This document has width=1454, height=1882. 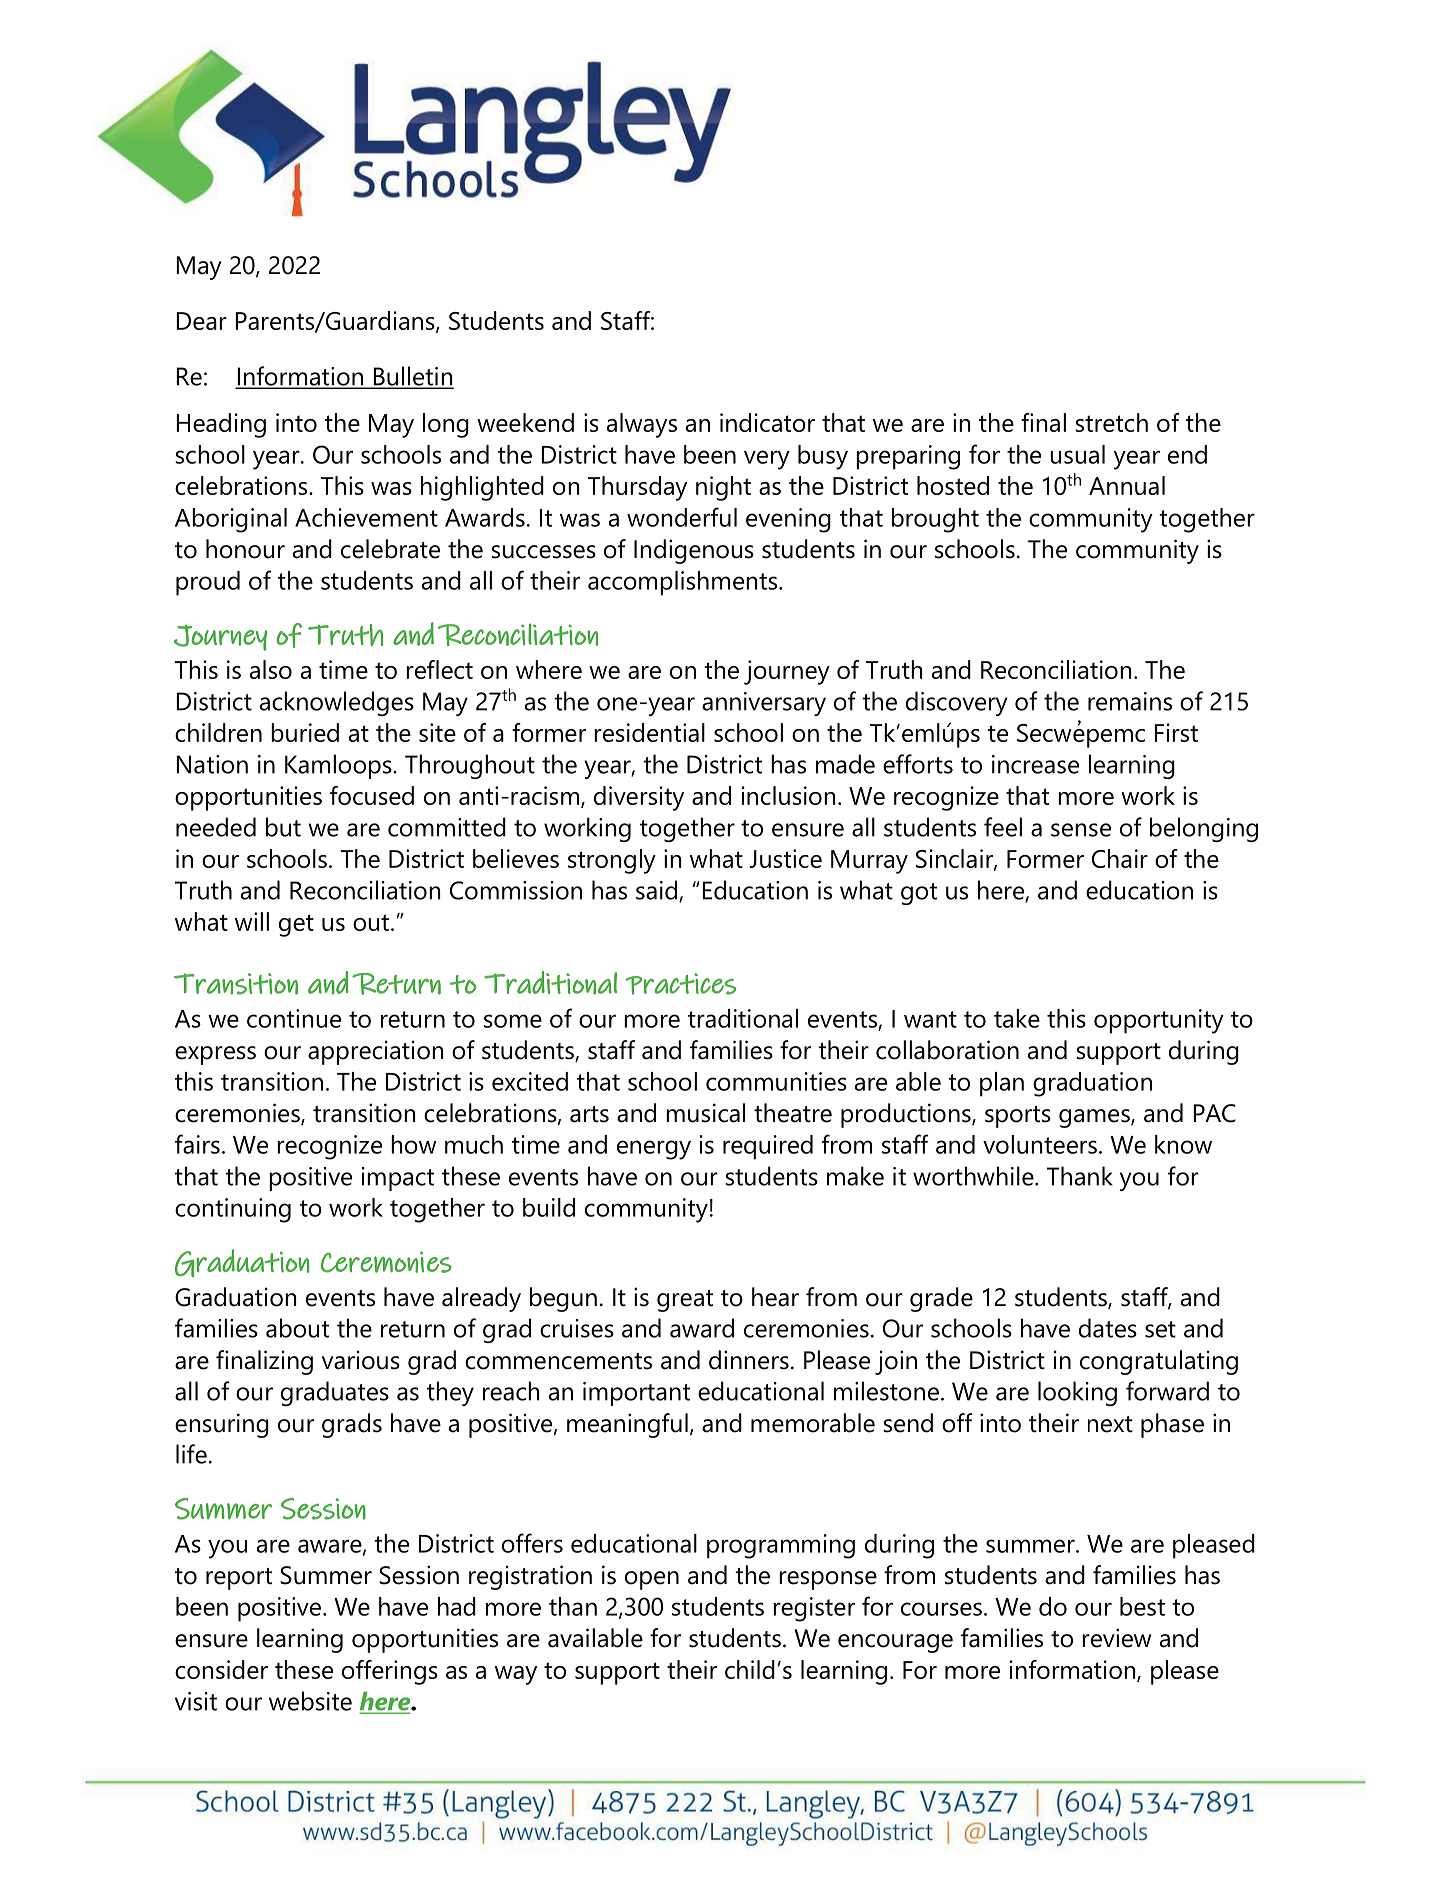 I want to click on great, so click(x=685, y=1301).
